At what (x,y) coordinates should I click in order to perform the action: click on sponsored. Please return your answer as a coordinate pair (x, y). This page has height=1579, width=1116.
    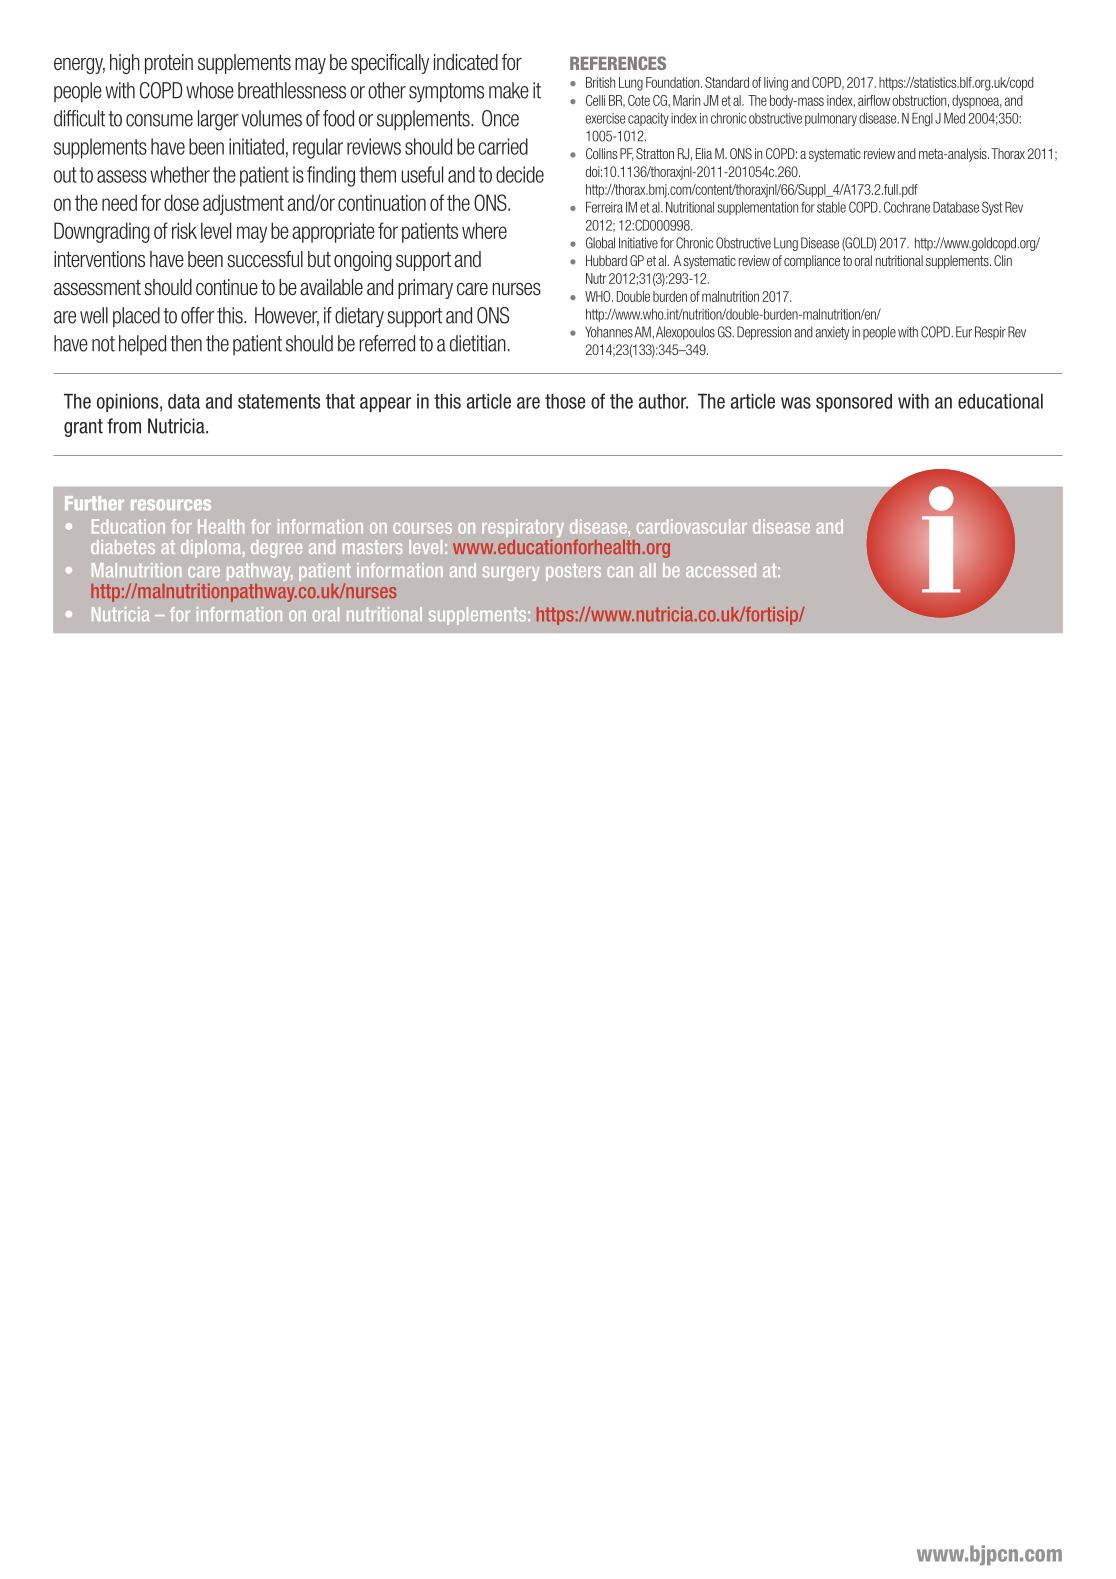
    Looking at the image, I should click on (854, 403).
